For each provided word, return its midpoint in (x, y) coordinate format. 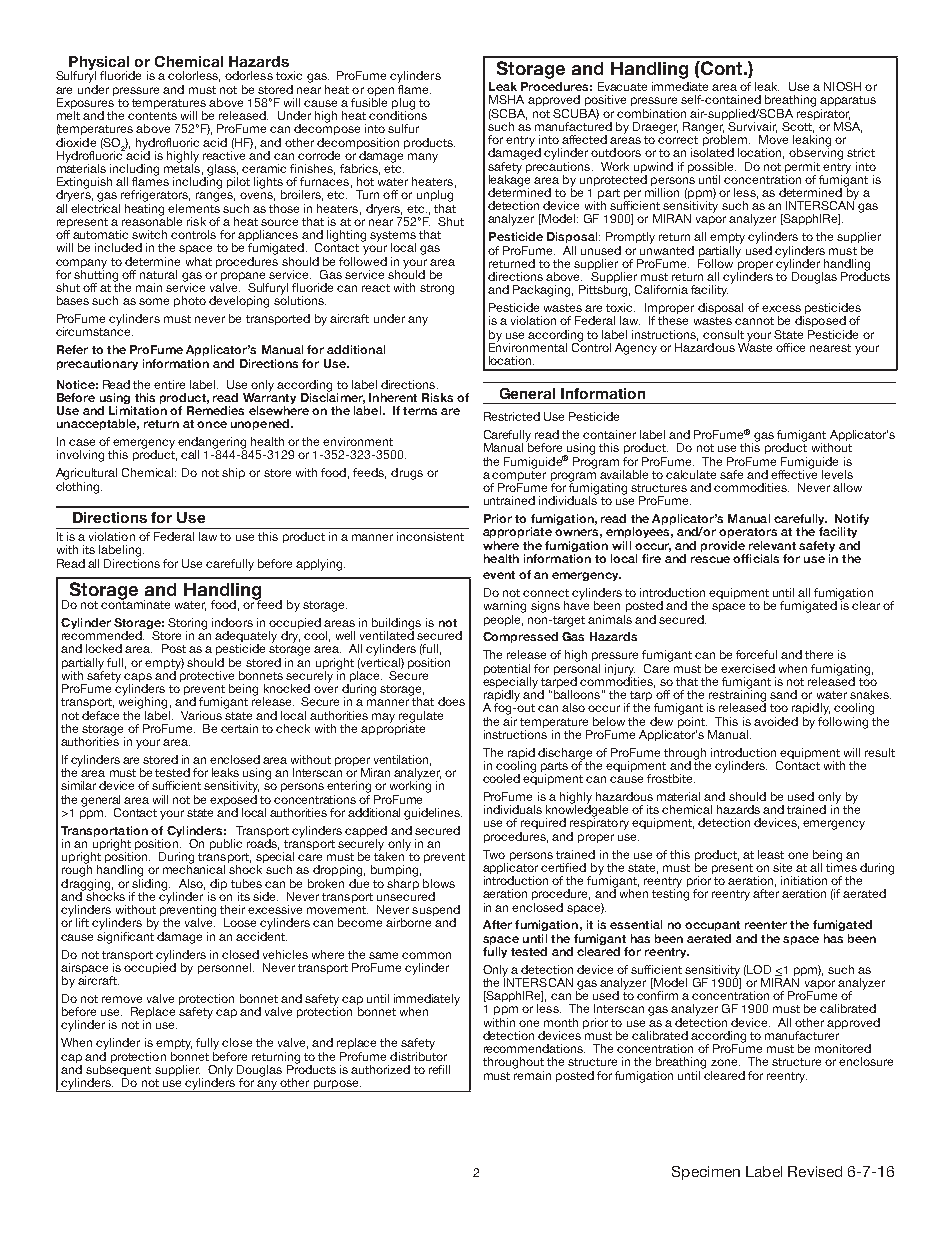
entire (169, 384)
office (790, 347)
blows (439, 883)
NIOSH (842, 86)
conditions (398, 114)
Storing (187, 625)
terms (420, 411)
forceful (756, 654)
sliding (151, 884)
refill (439, 1069)
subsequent (118, 1070)
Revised (815, 1171)
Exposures (85, 103)
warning (505, 607)
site (782, 867)
